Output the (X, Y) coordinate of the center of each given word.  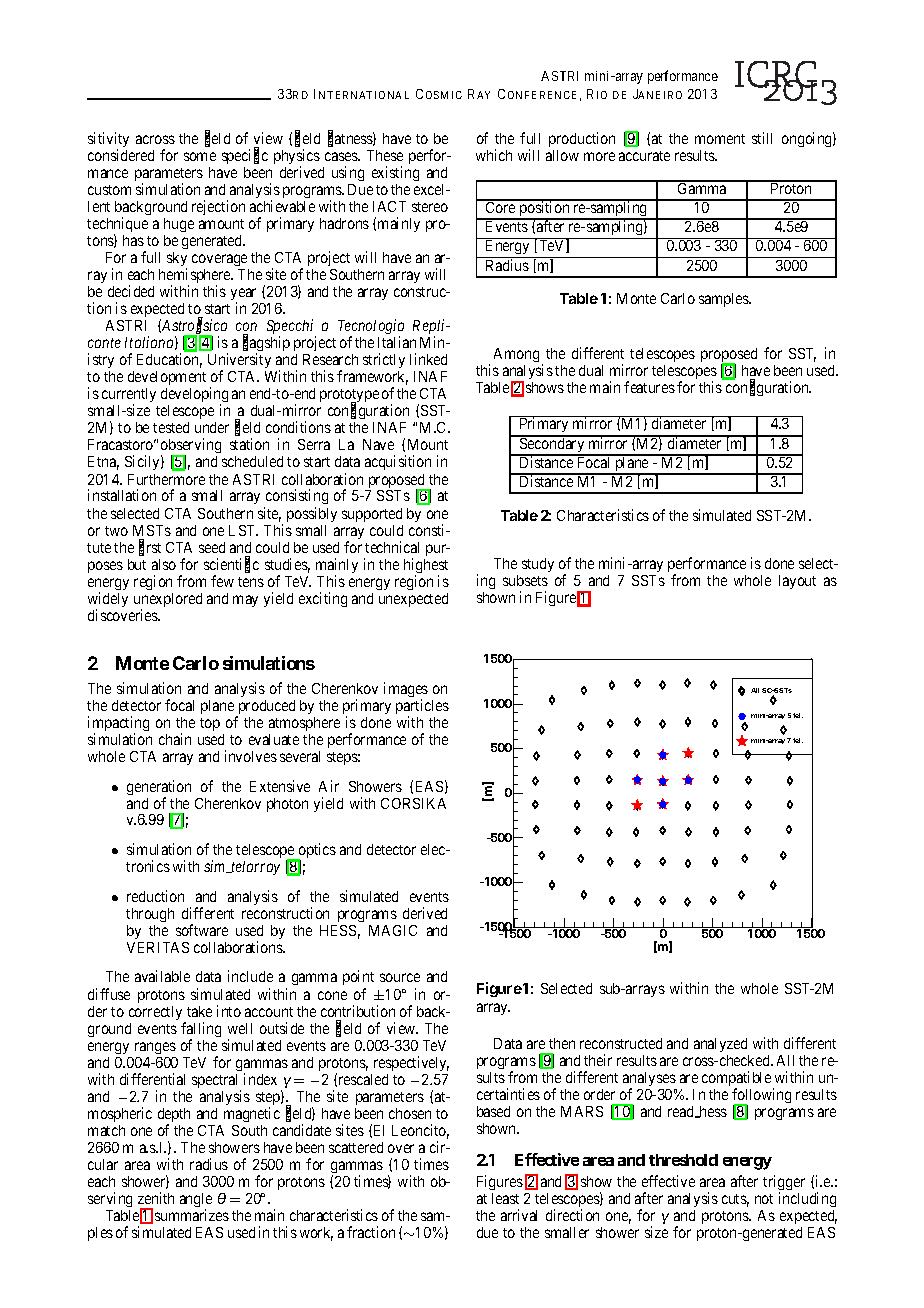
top (210, 724)
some (200, 156)
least (505, 1198)
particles (422, 708)
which (494, 155)
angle (196, 1201)
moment (720, 139)
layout (797, 582)
